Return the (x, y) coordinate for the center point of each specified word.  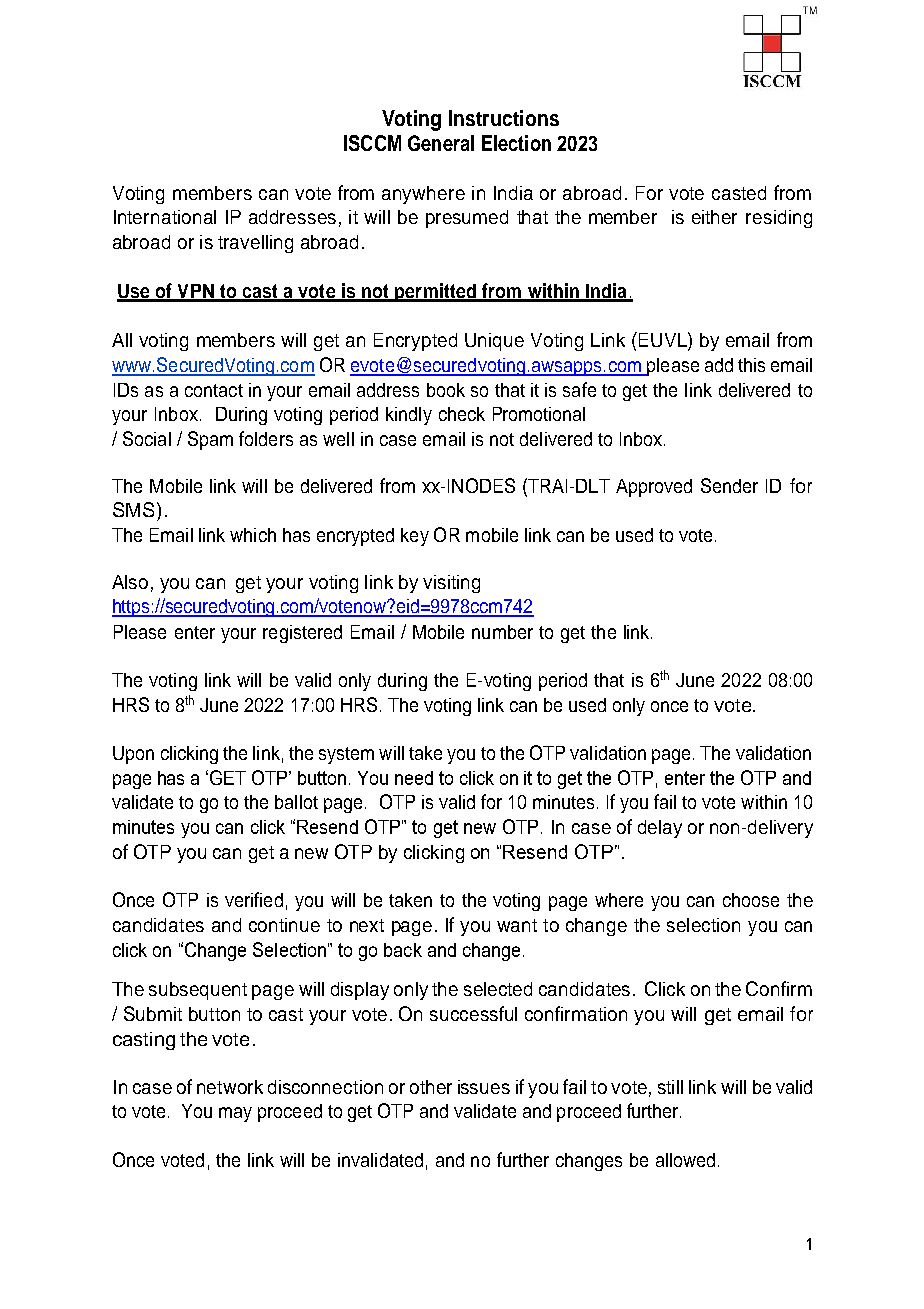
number (502, 632)
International (165, 217)
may (235, 1114)
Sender (729, 485)
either (714, 217)
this (751, 365)
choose (751, 900)
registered (302, 634)
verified (254, 899)
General (441, 143)
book (446, 390)
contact (214, 390)
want (517, 925)
